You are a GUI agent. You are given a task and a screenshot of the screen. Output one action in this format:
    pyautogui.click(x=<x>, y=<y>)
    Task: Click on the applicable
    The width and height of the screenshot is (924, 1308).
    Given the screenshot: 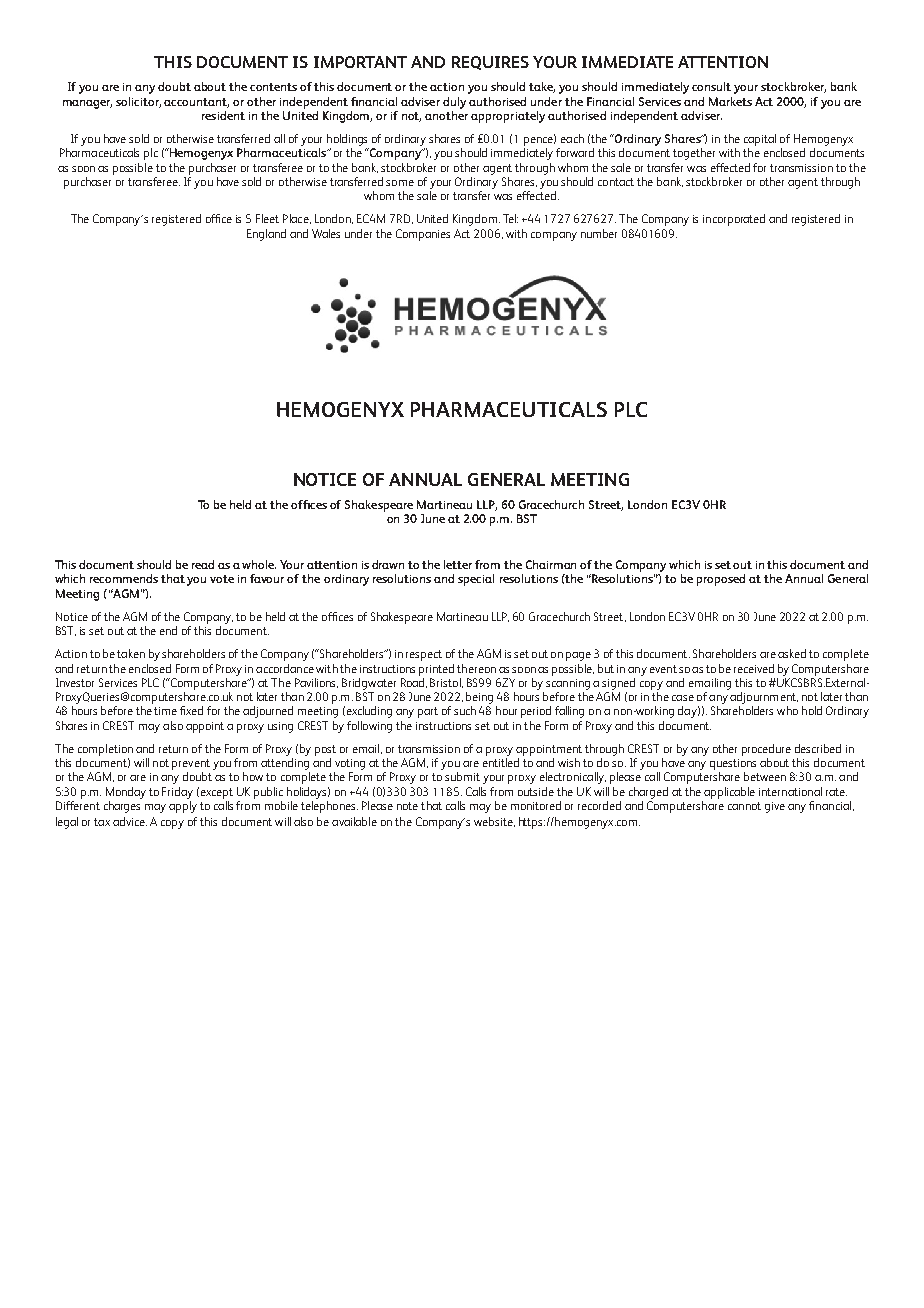 What is the action you would take?
    pyautogui.click(x=729, y=793)
